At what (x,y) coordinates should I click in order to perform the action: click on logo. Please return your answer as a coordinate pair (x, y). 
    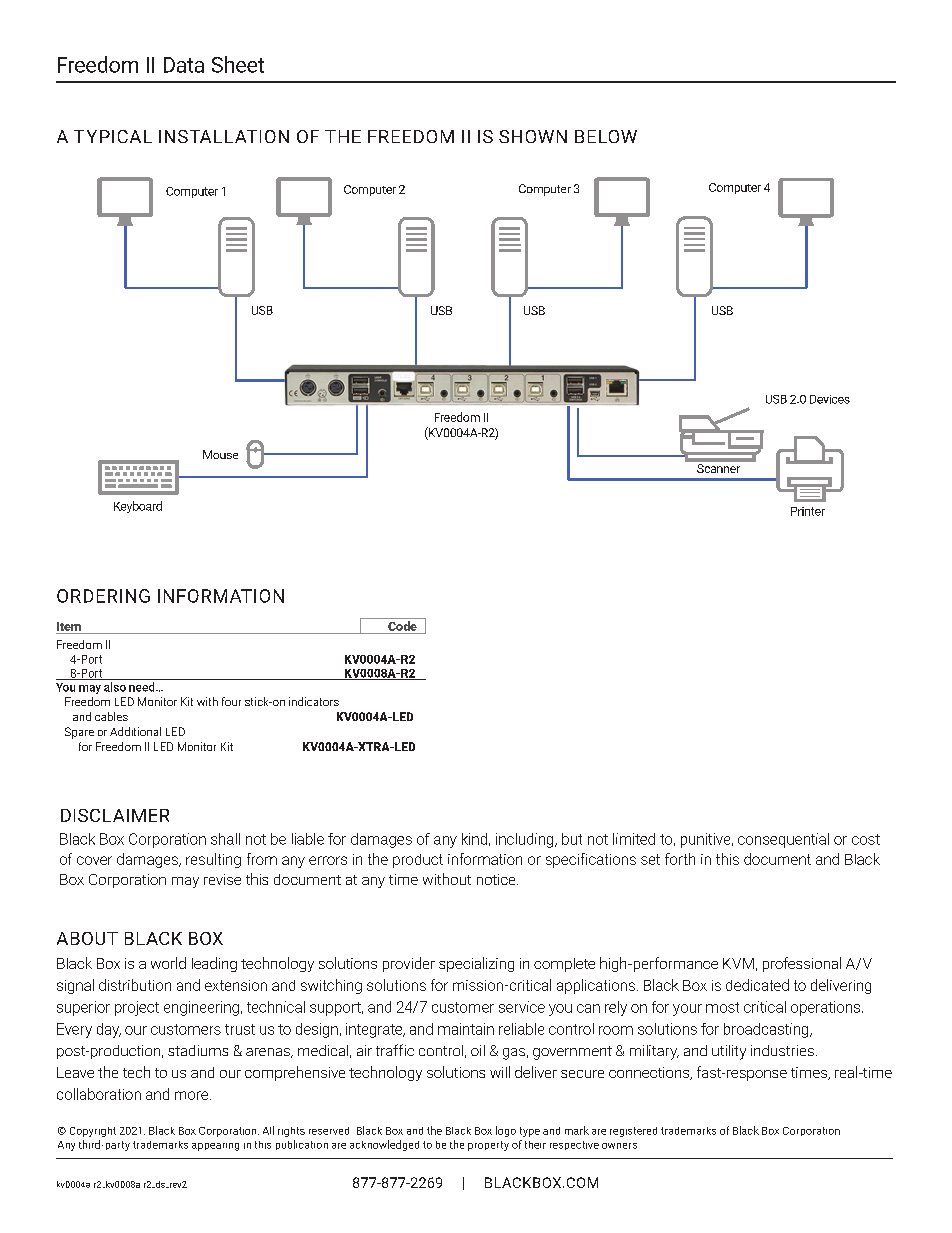
    Looking at the image, I should click on (506, 1131).
